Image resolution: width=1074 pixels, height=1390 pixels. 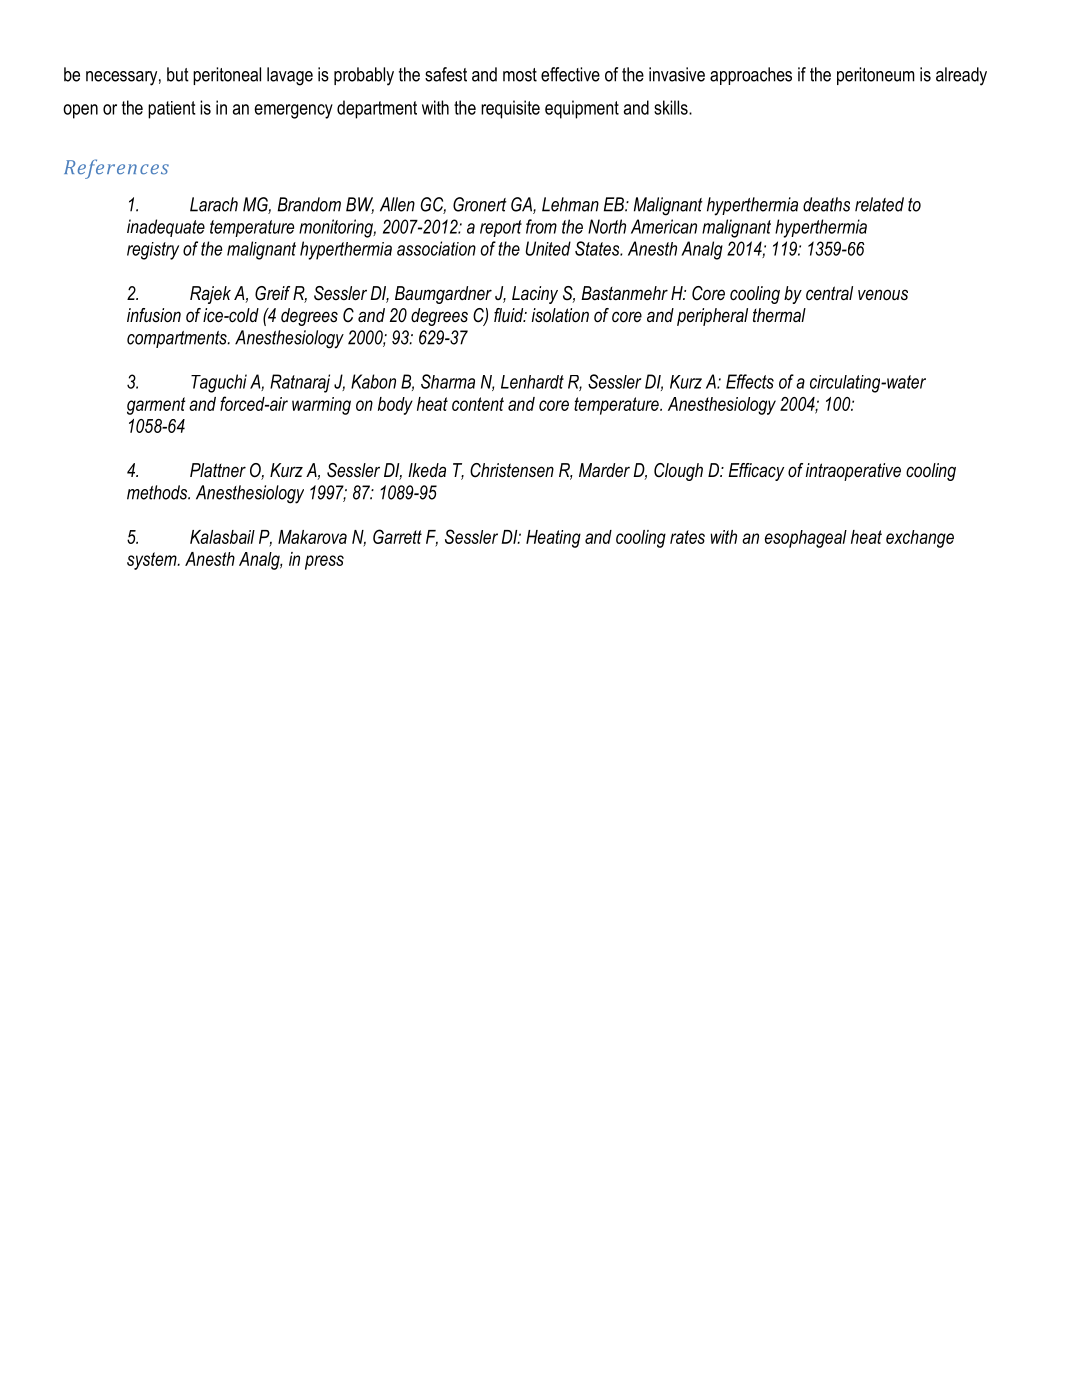 I want to click on peritoneum, so click(x=876, y=76).
